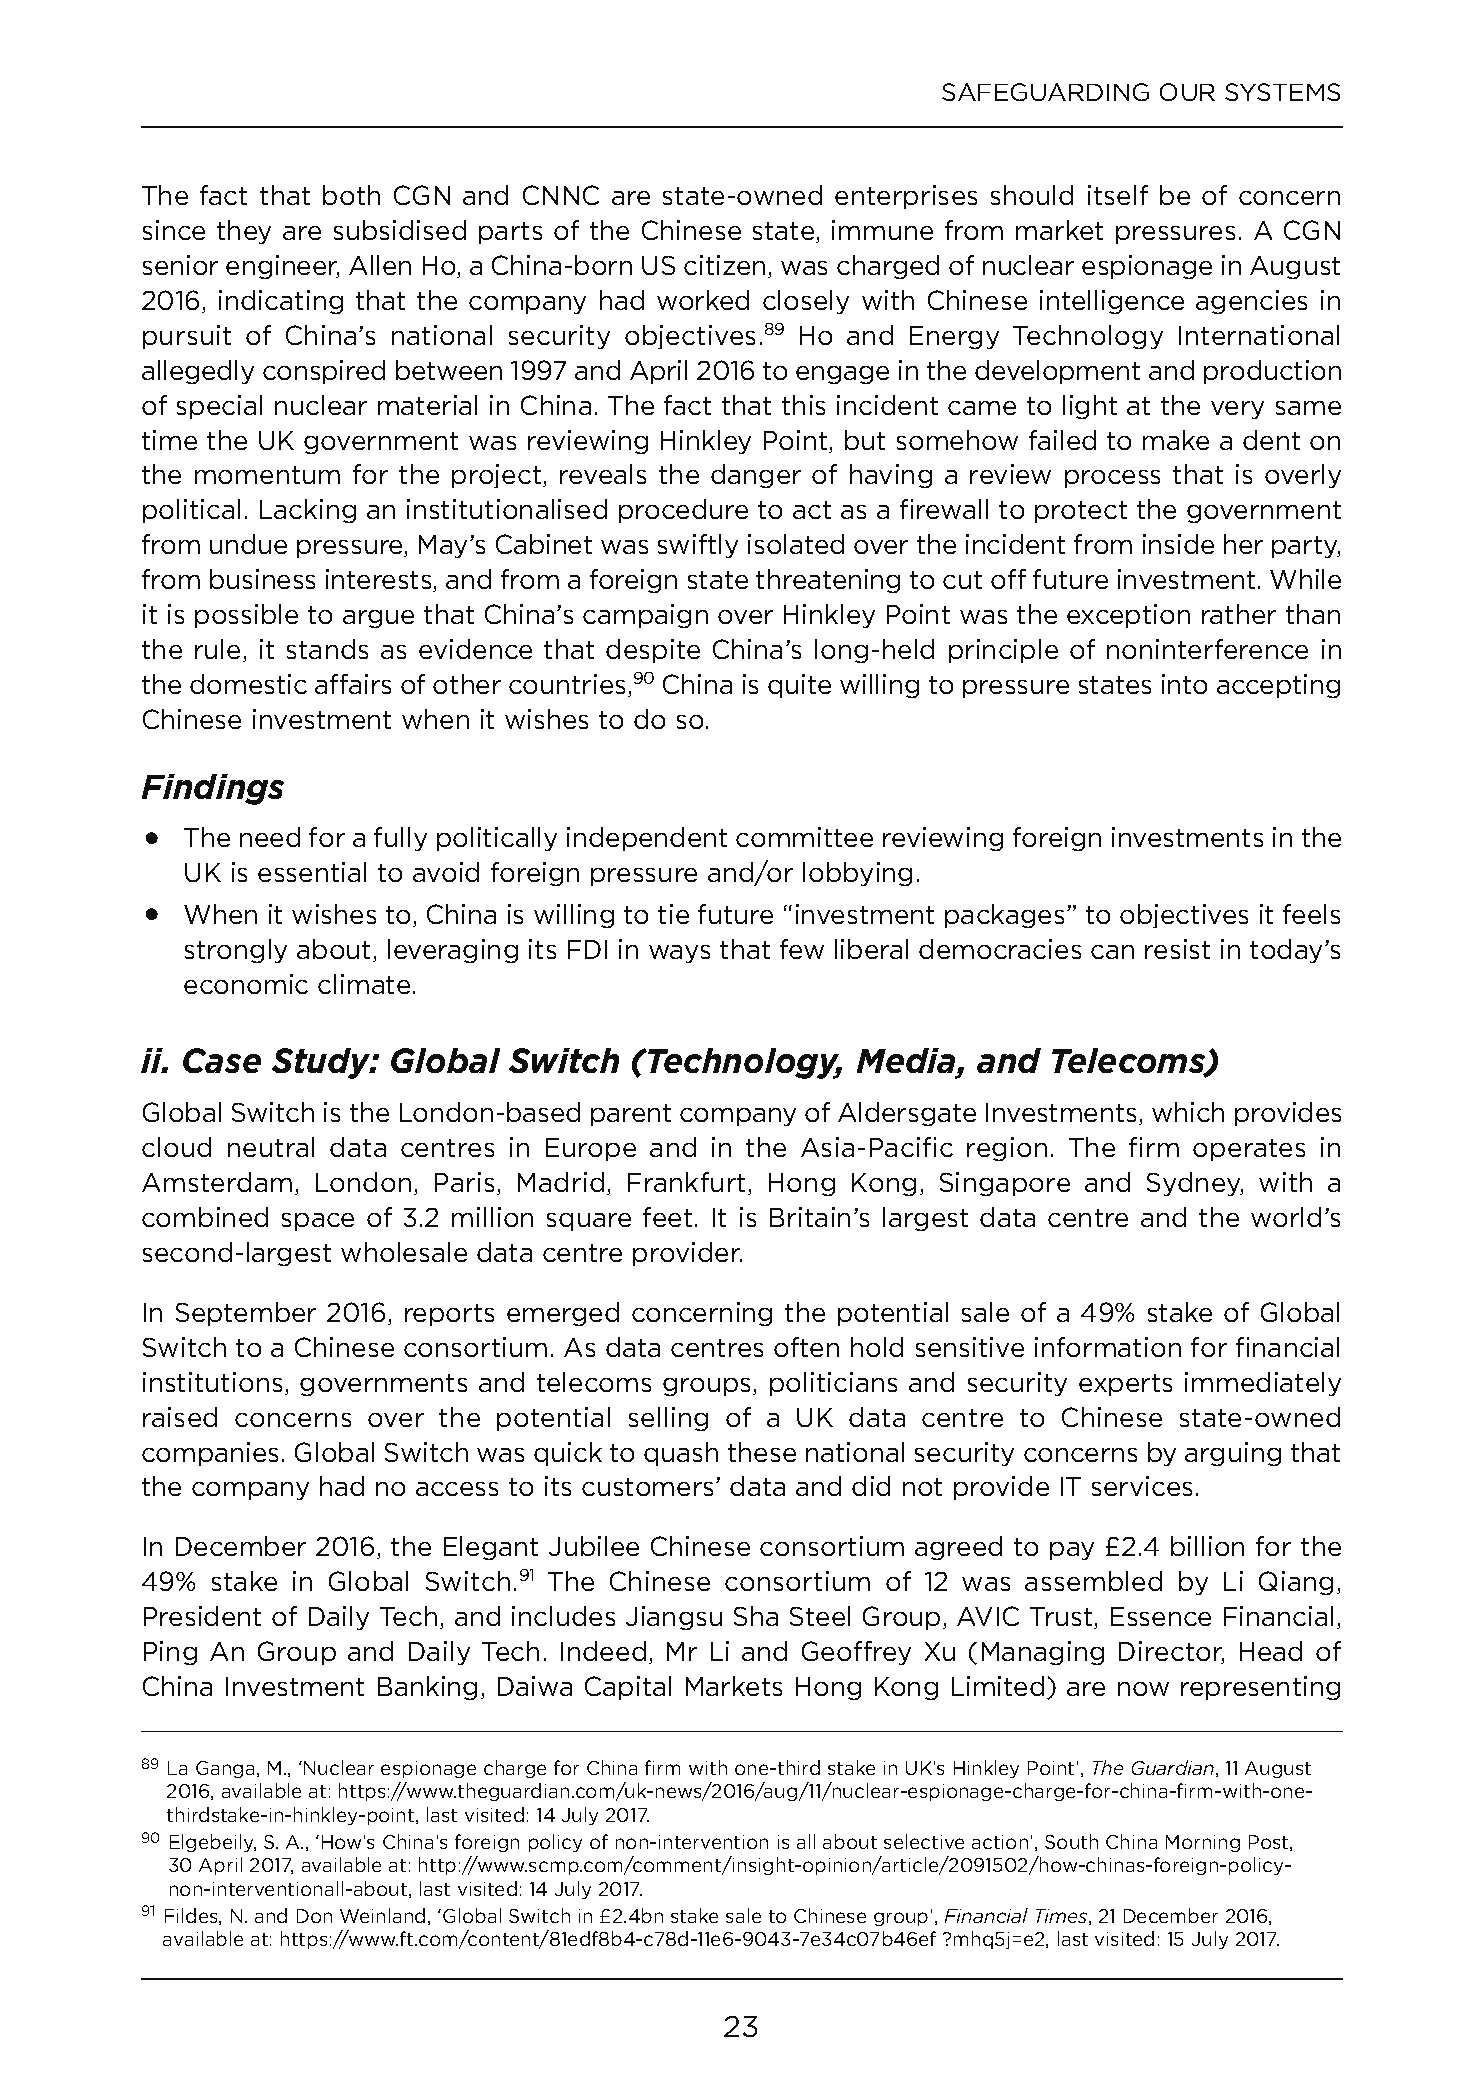 This screenshot has height=2099, width=1484. What do you see at coordinates (756, 1616) in the screenshot?
I see `Sha` at bounding box center [756, 1616].
